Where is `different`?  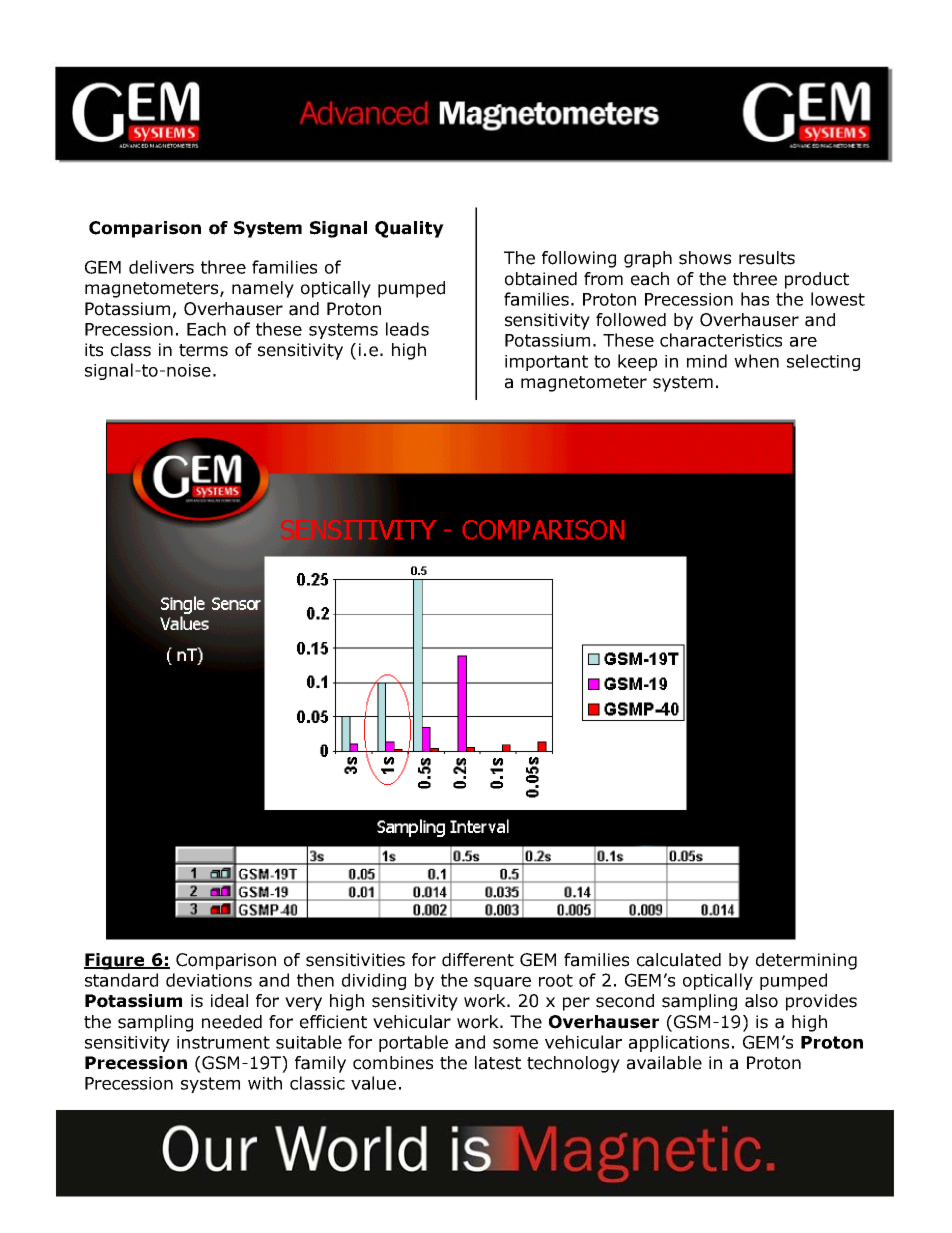 different is located at coordinates (478, 960).
